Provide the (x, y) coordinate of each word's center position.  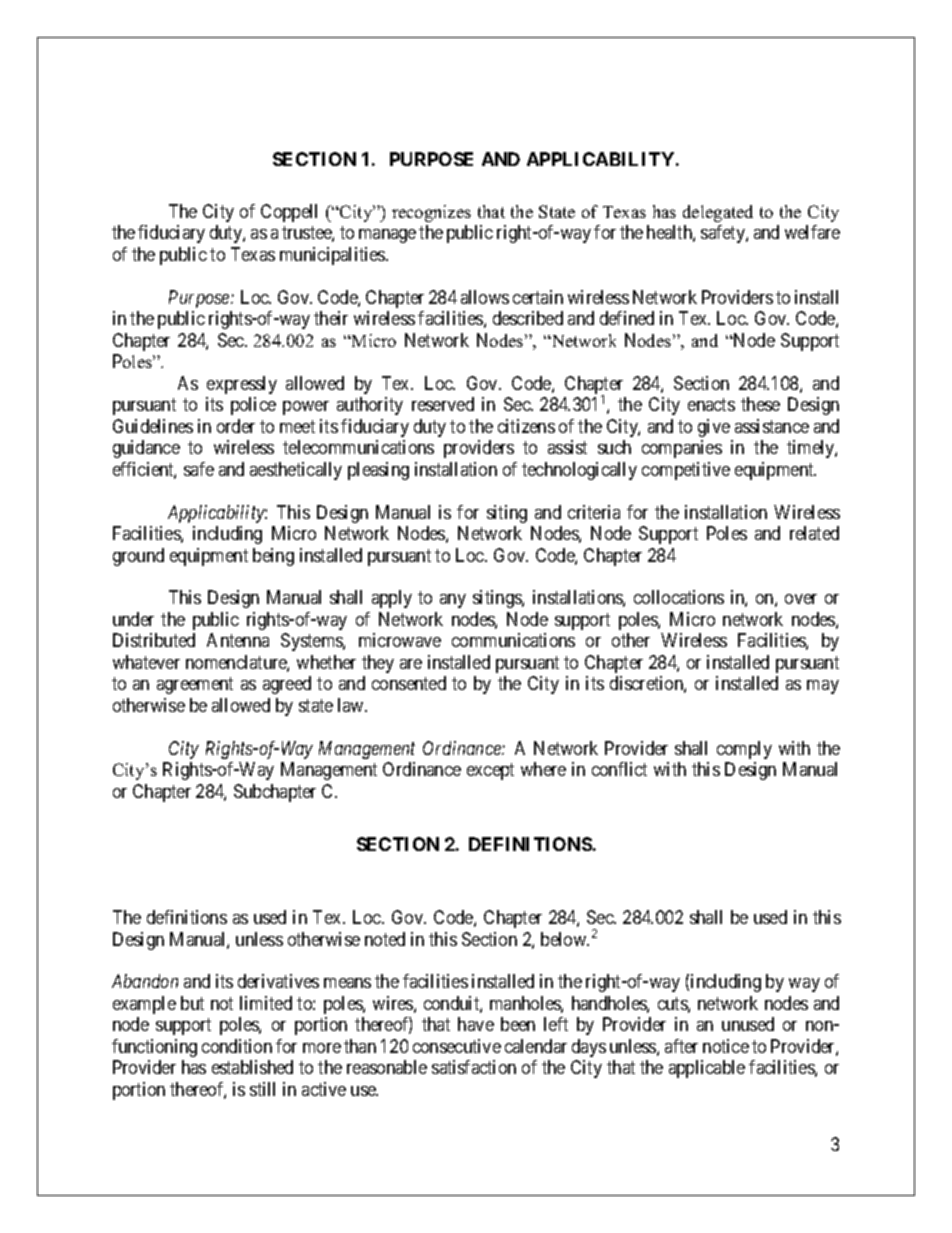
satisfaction (474, 1067)
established (252, 1067)
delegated (718, 213)
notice (726, 1046)
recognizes (431, 213)
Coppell (289, 213)
